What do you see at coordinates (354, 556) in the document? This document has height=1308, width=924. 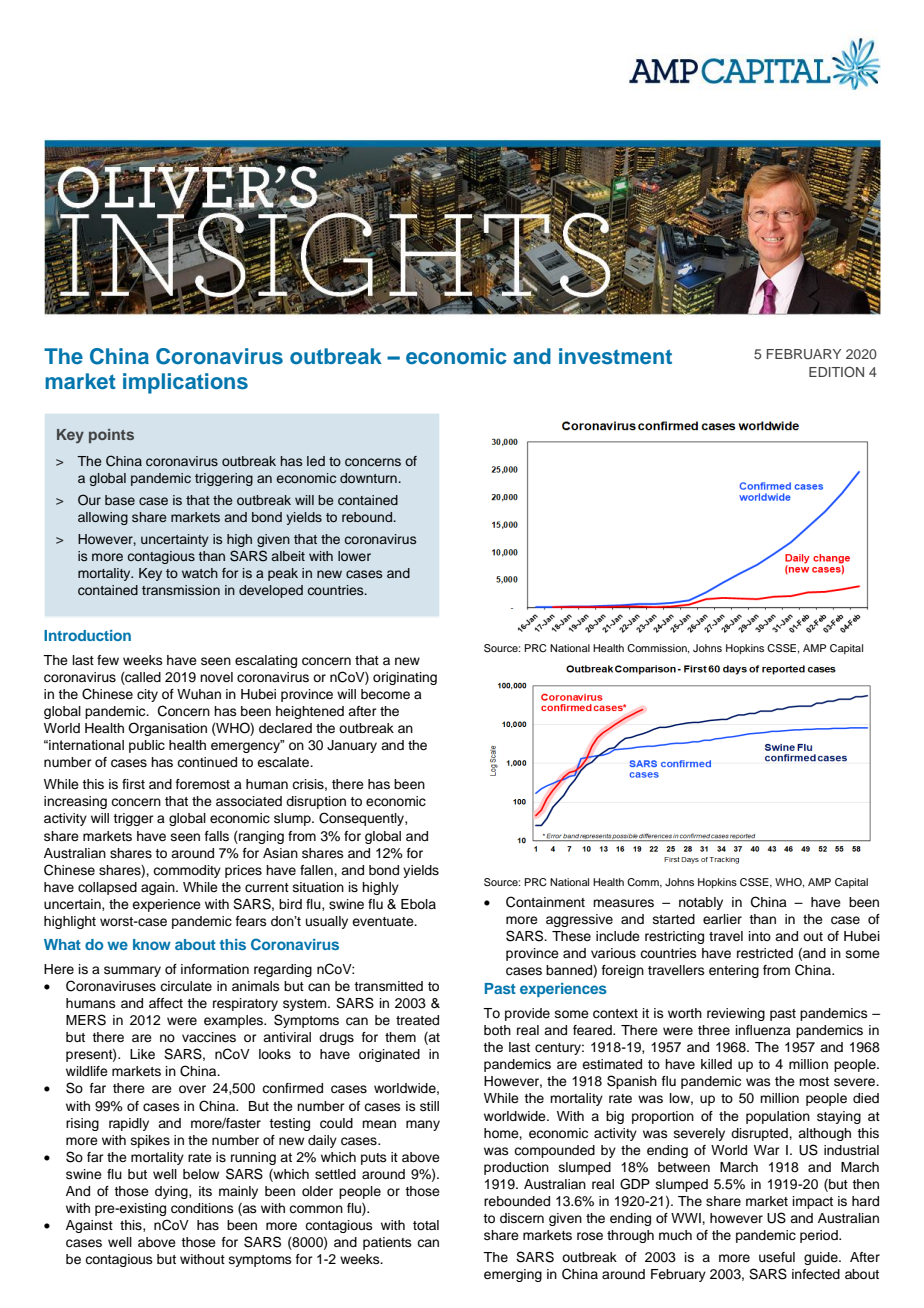 I see `lower` at bounding box center [354, 556].
